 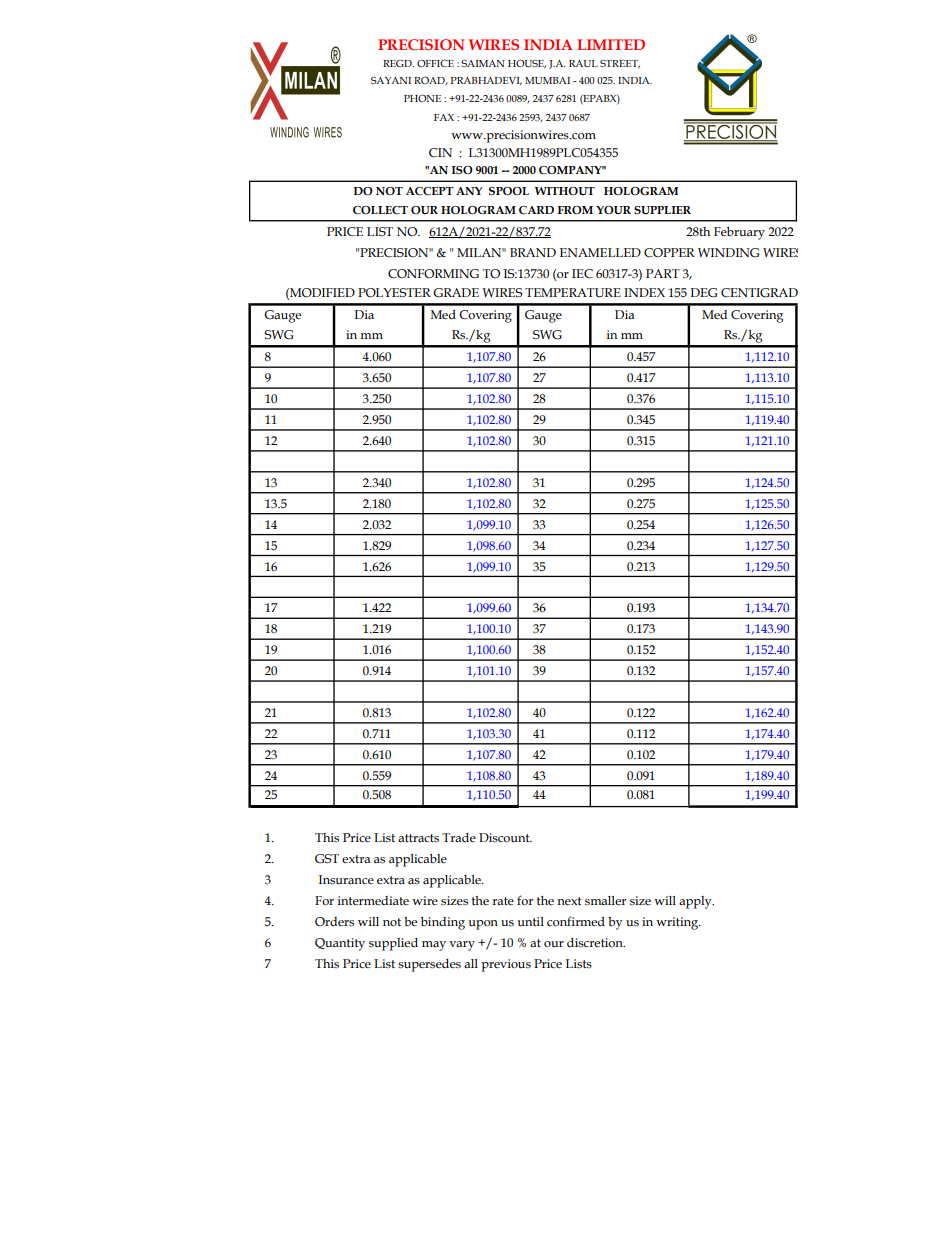 What do you see at coordinates (422, 98) in the screenshot?
I see `PHONE` at bounding box center [422, 98].
